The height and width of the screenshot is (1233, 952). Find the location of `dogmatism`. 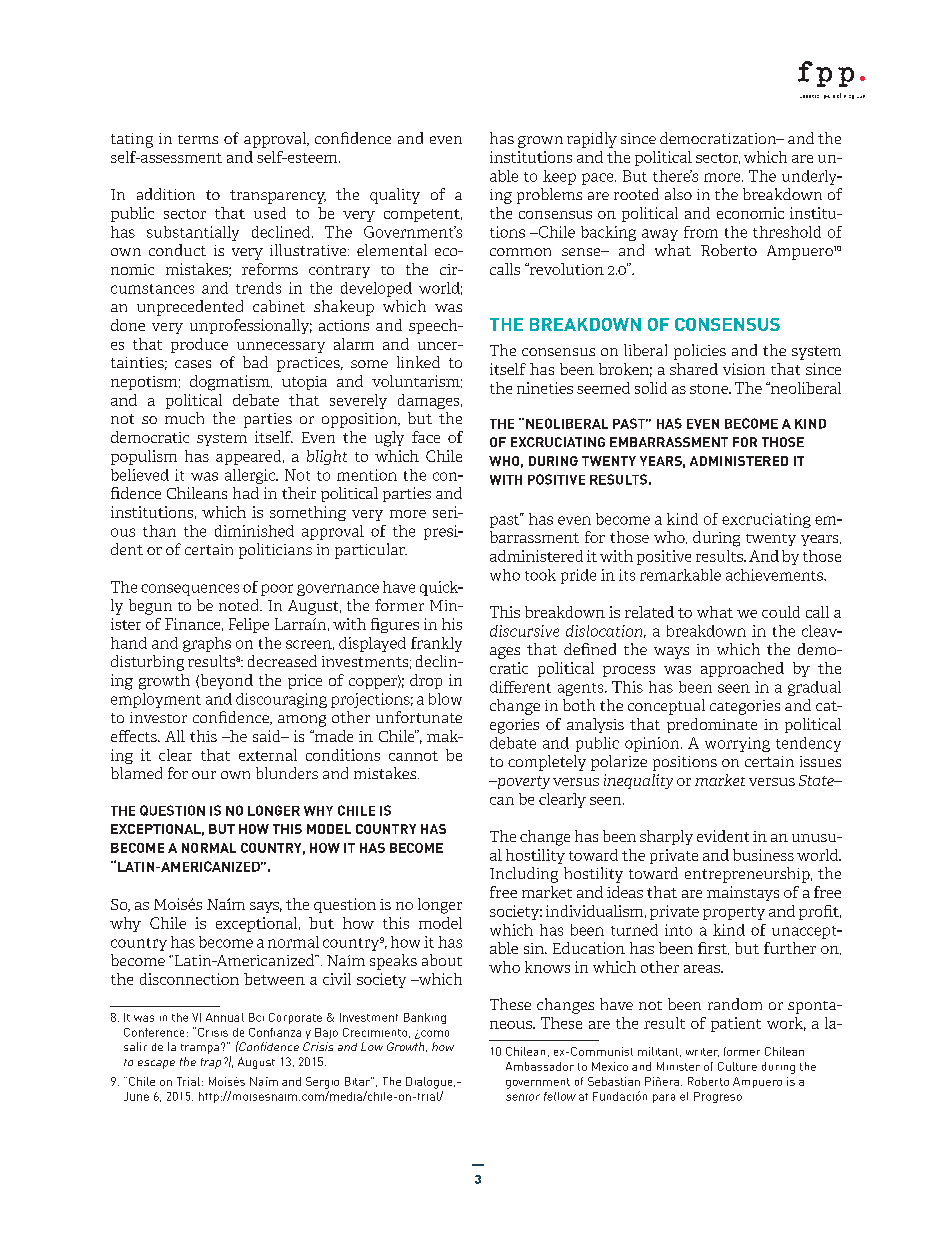

dogmatism is located at coordinates (231, 383).
